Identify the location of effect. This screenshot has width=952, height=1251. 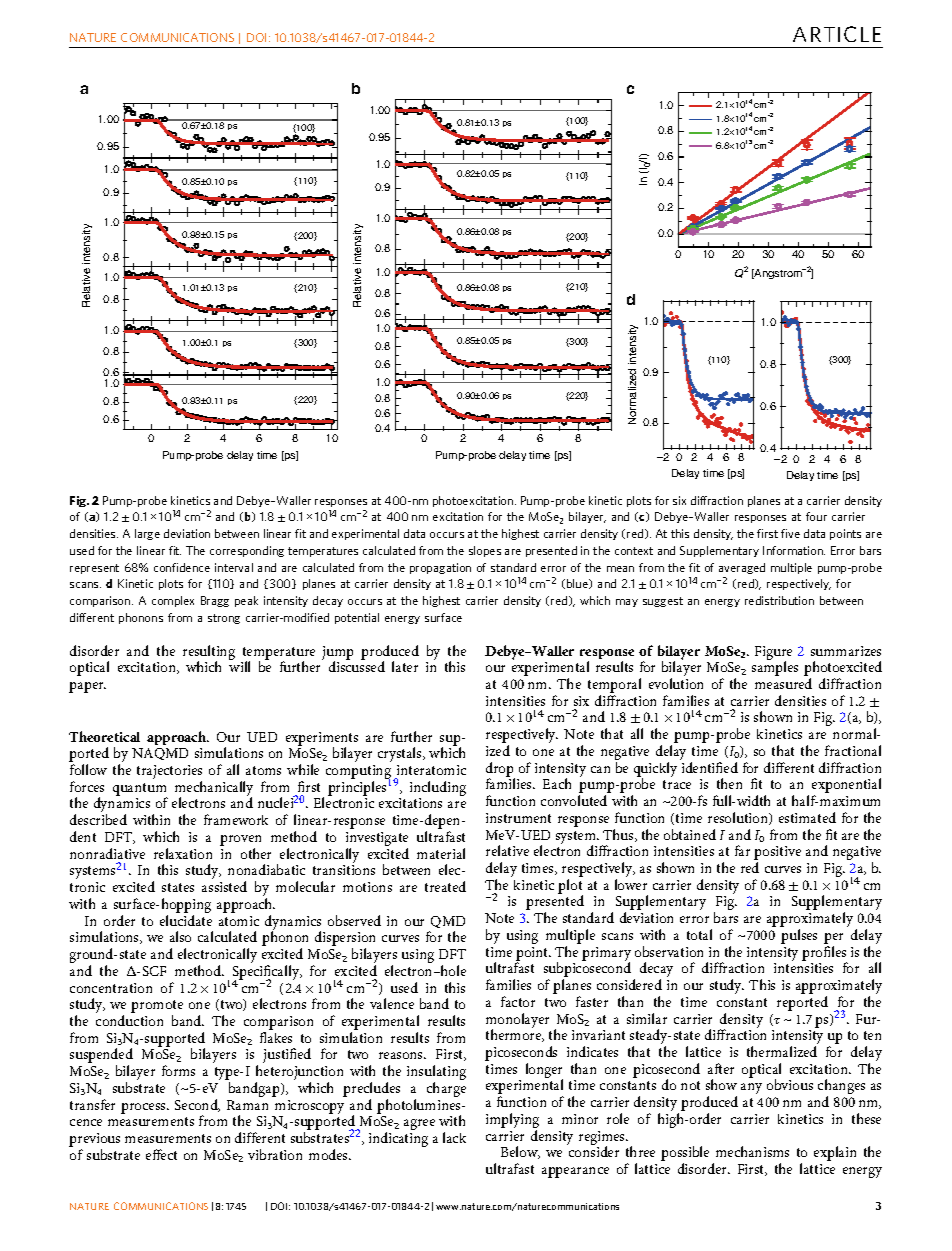
(161, 1154).
